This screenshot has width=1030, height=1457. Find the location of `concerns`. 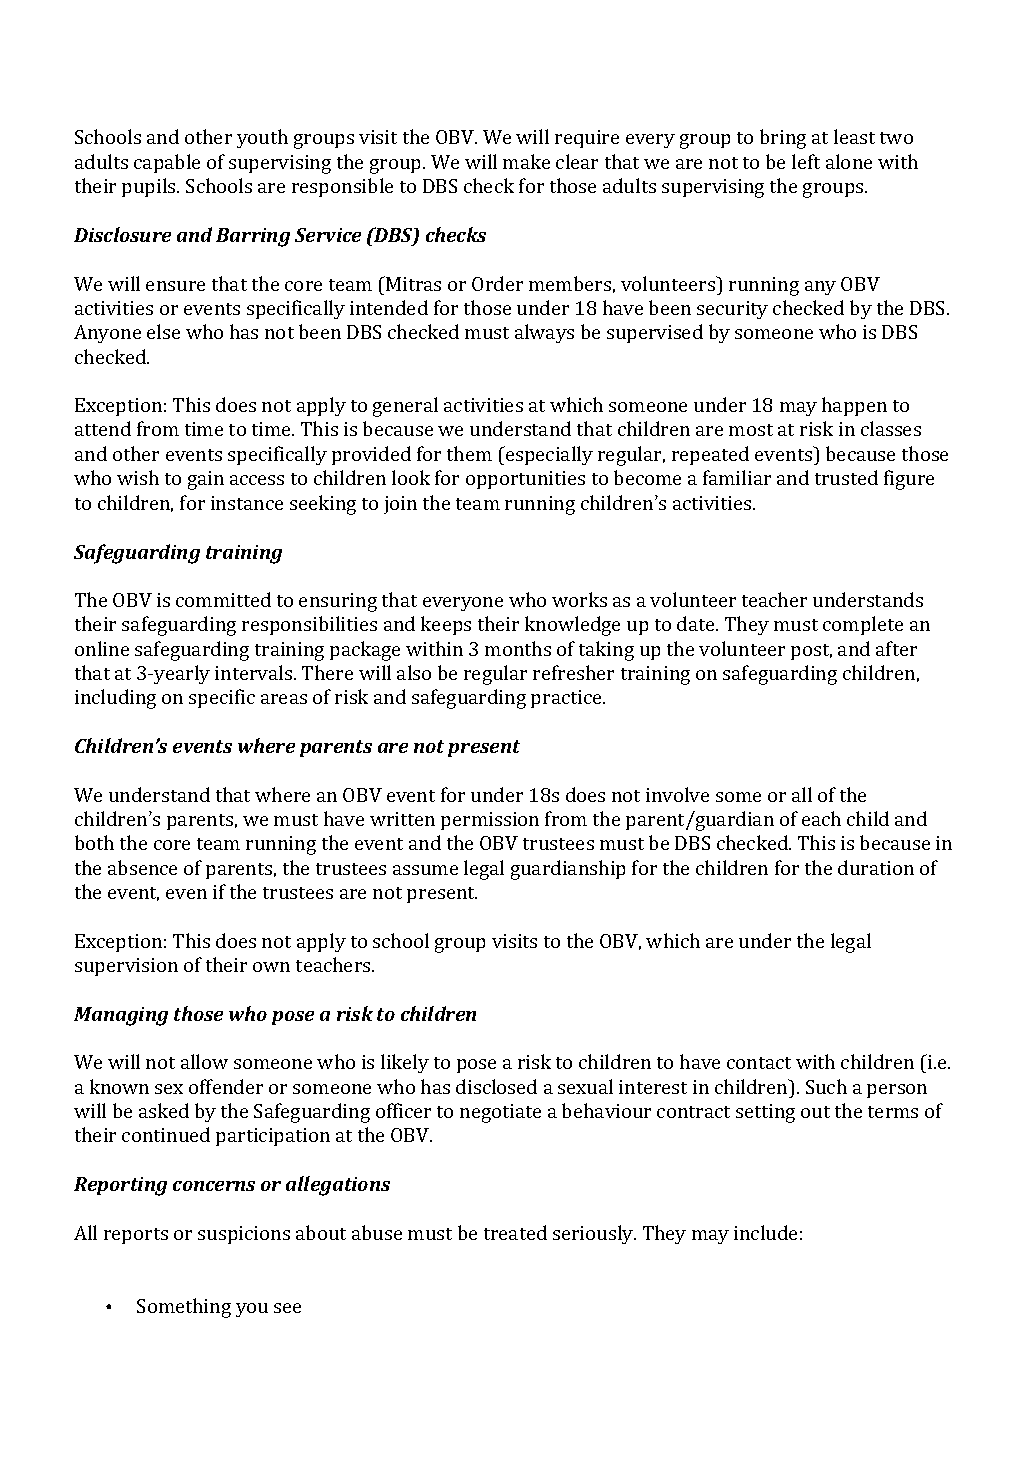

concerns is located at coordinates (214, 1186).
